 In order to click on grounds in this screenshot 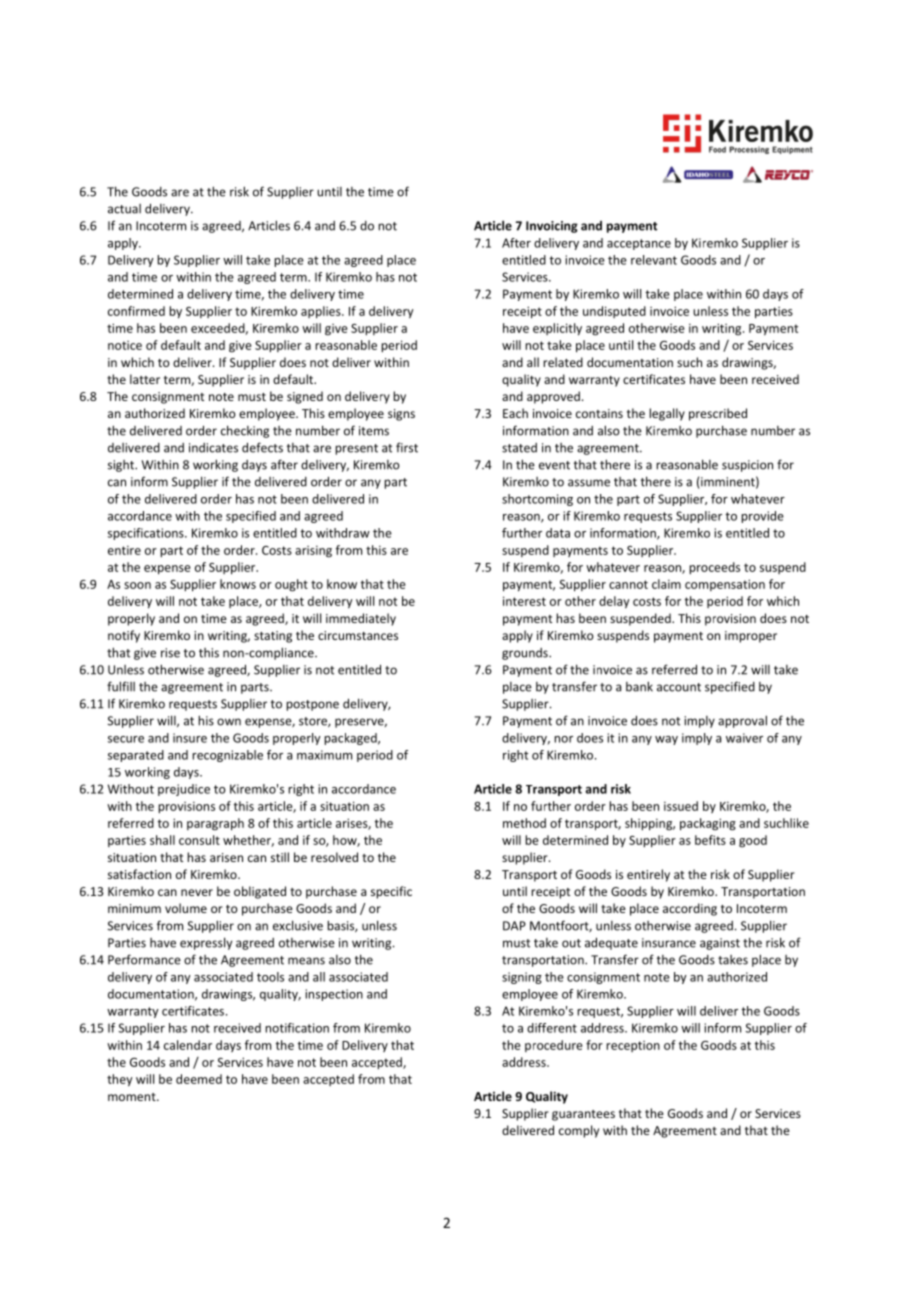, I will do `click(526, 654)`.
